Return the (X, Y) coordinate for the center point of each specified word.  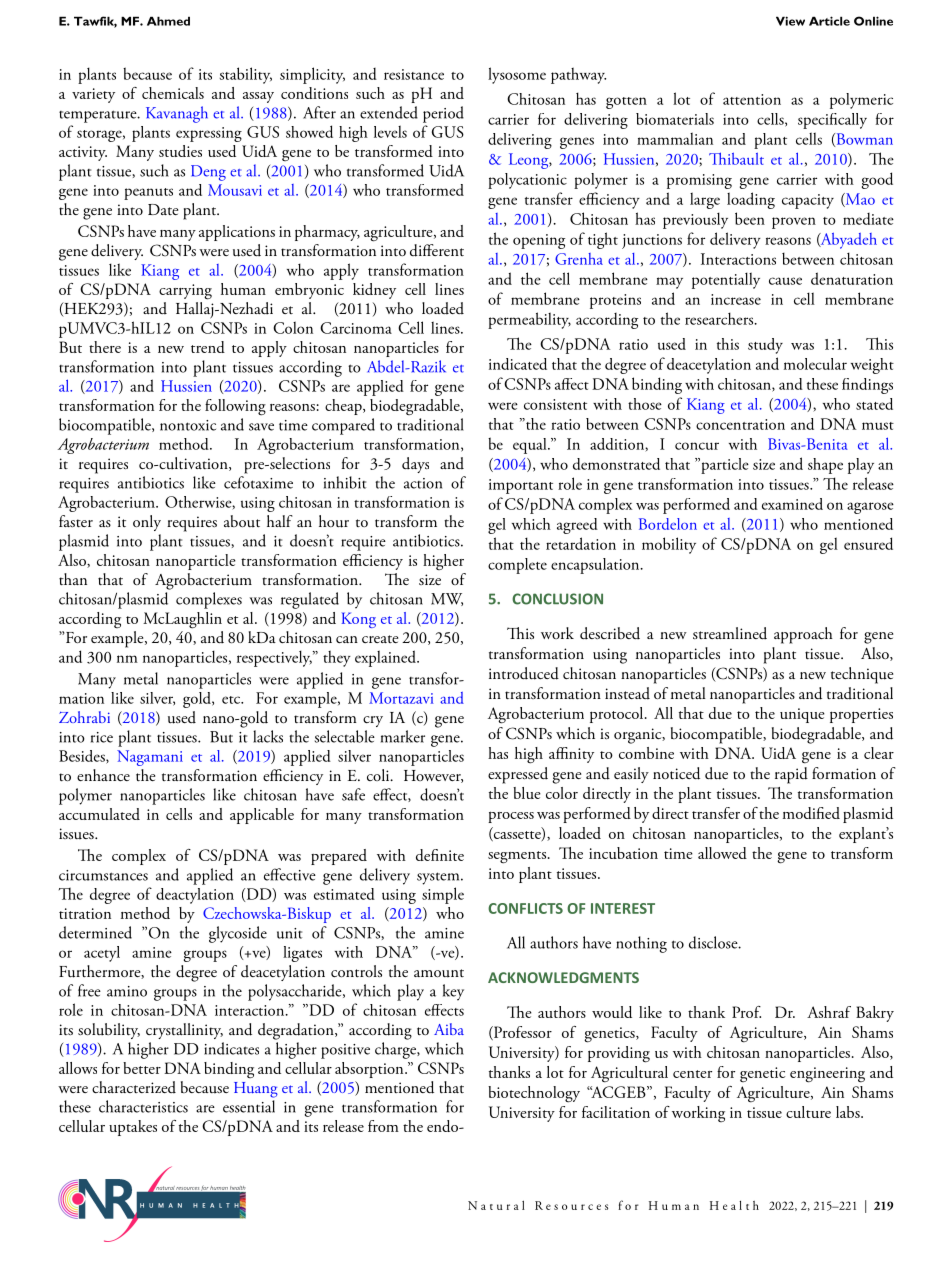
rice (102, 737)
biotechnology (534, 1094)
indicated (518, 364)
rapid (791, 775)
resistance (414, 74)
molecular (815, 364)
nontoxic (188, 425)
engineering (827, 1075)
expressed (518, 775)
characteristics (143, 1106)
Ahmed (168, 21)
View (790, 21)
